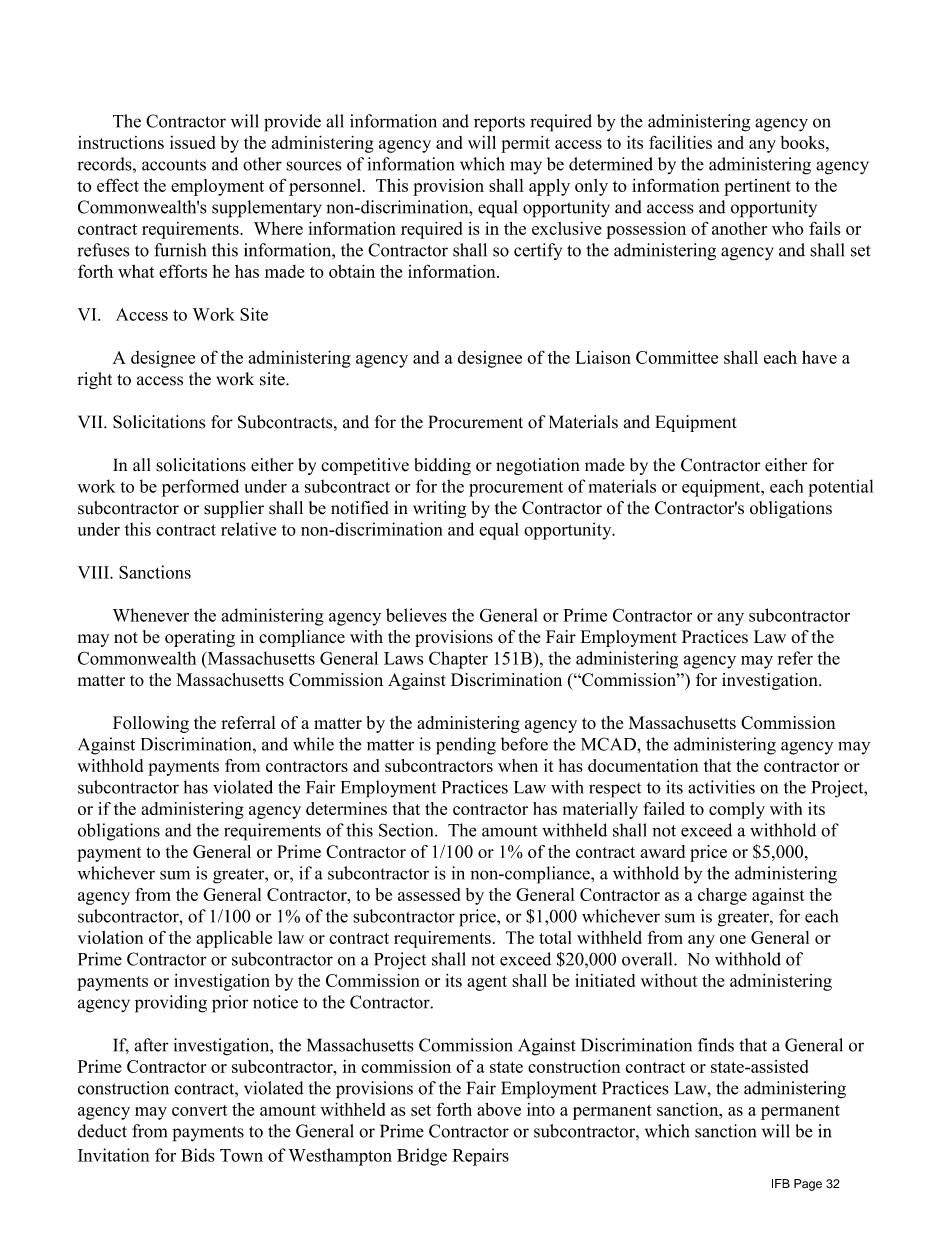 This screenshot has height=1233, width=952. I want to click on assessed, so click(429, 894).
